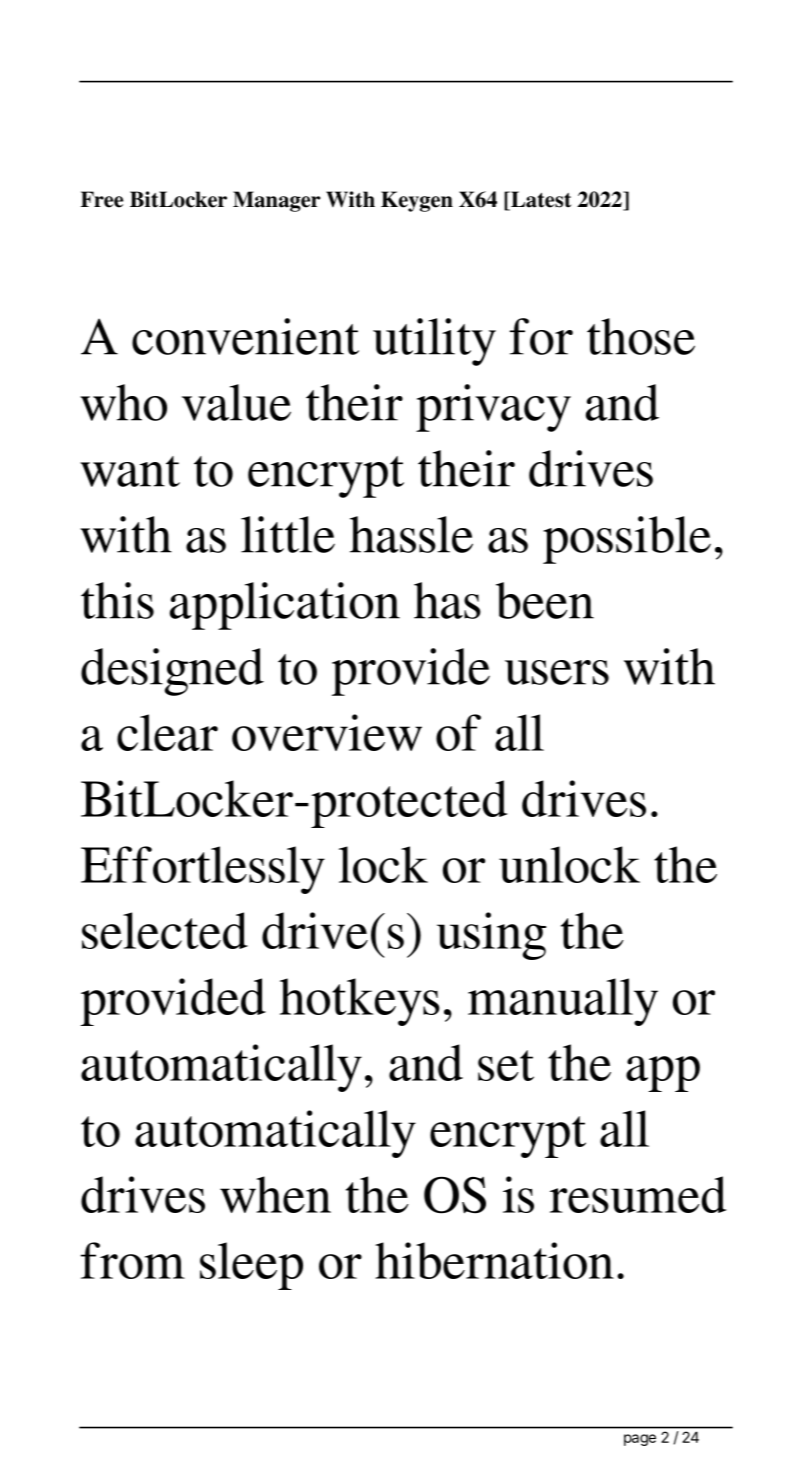 The width and height of the screenshot is (812, 1481). What do you see at coordinates (640, 1440) in the screenshot?
I see `page` at bounding box center [640, 1440].
